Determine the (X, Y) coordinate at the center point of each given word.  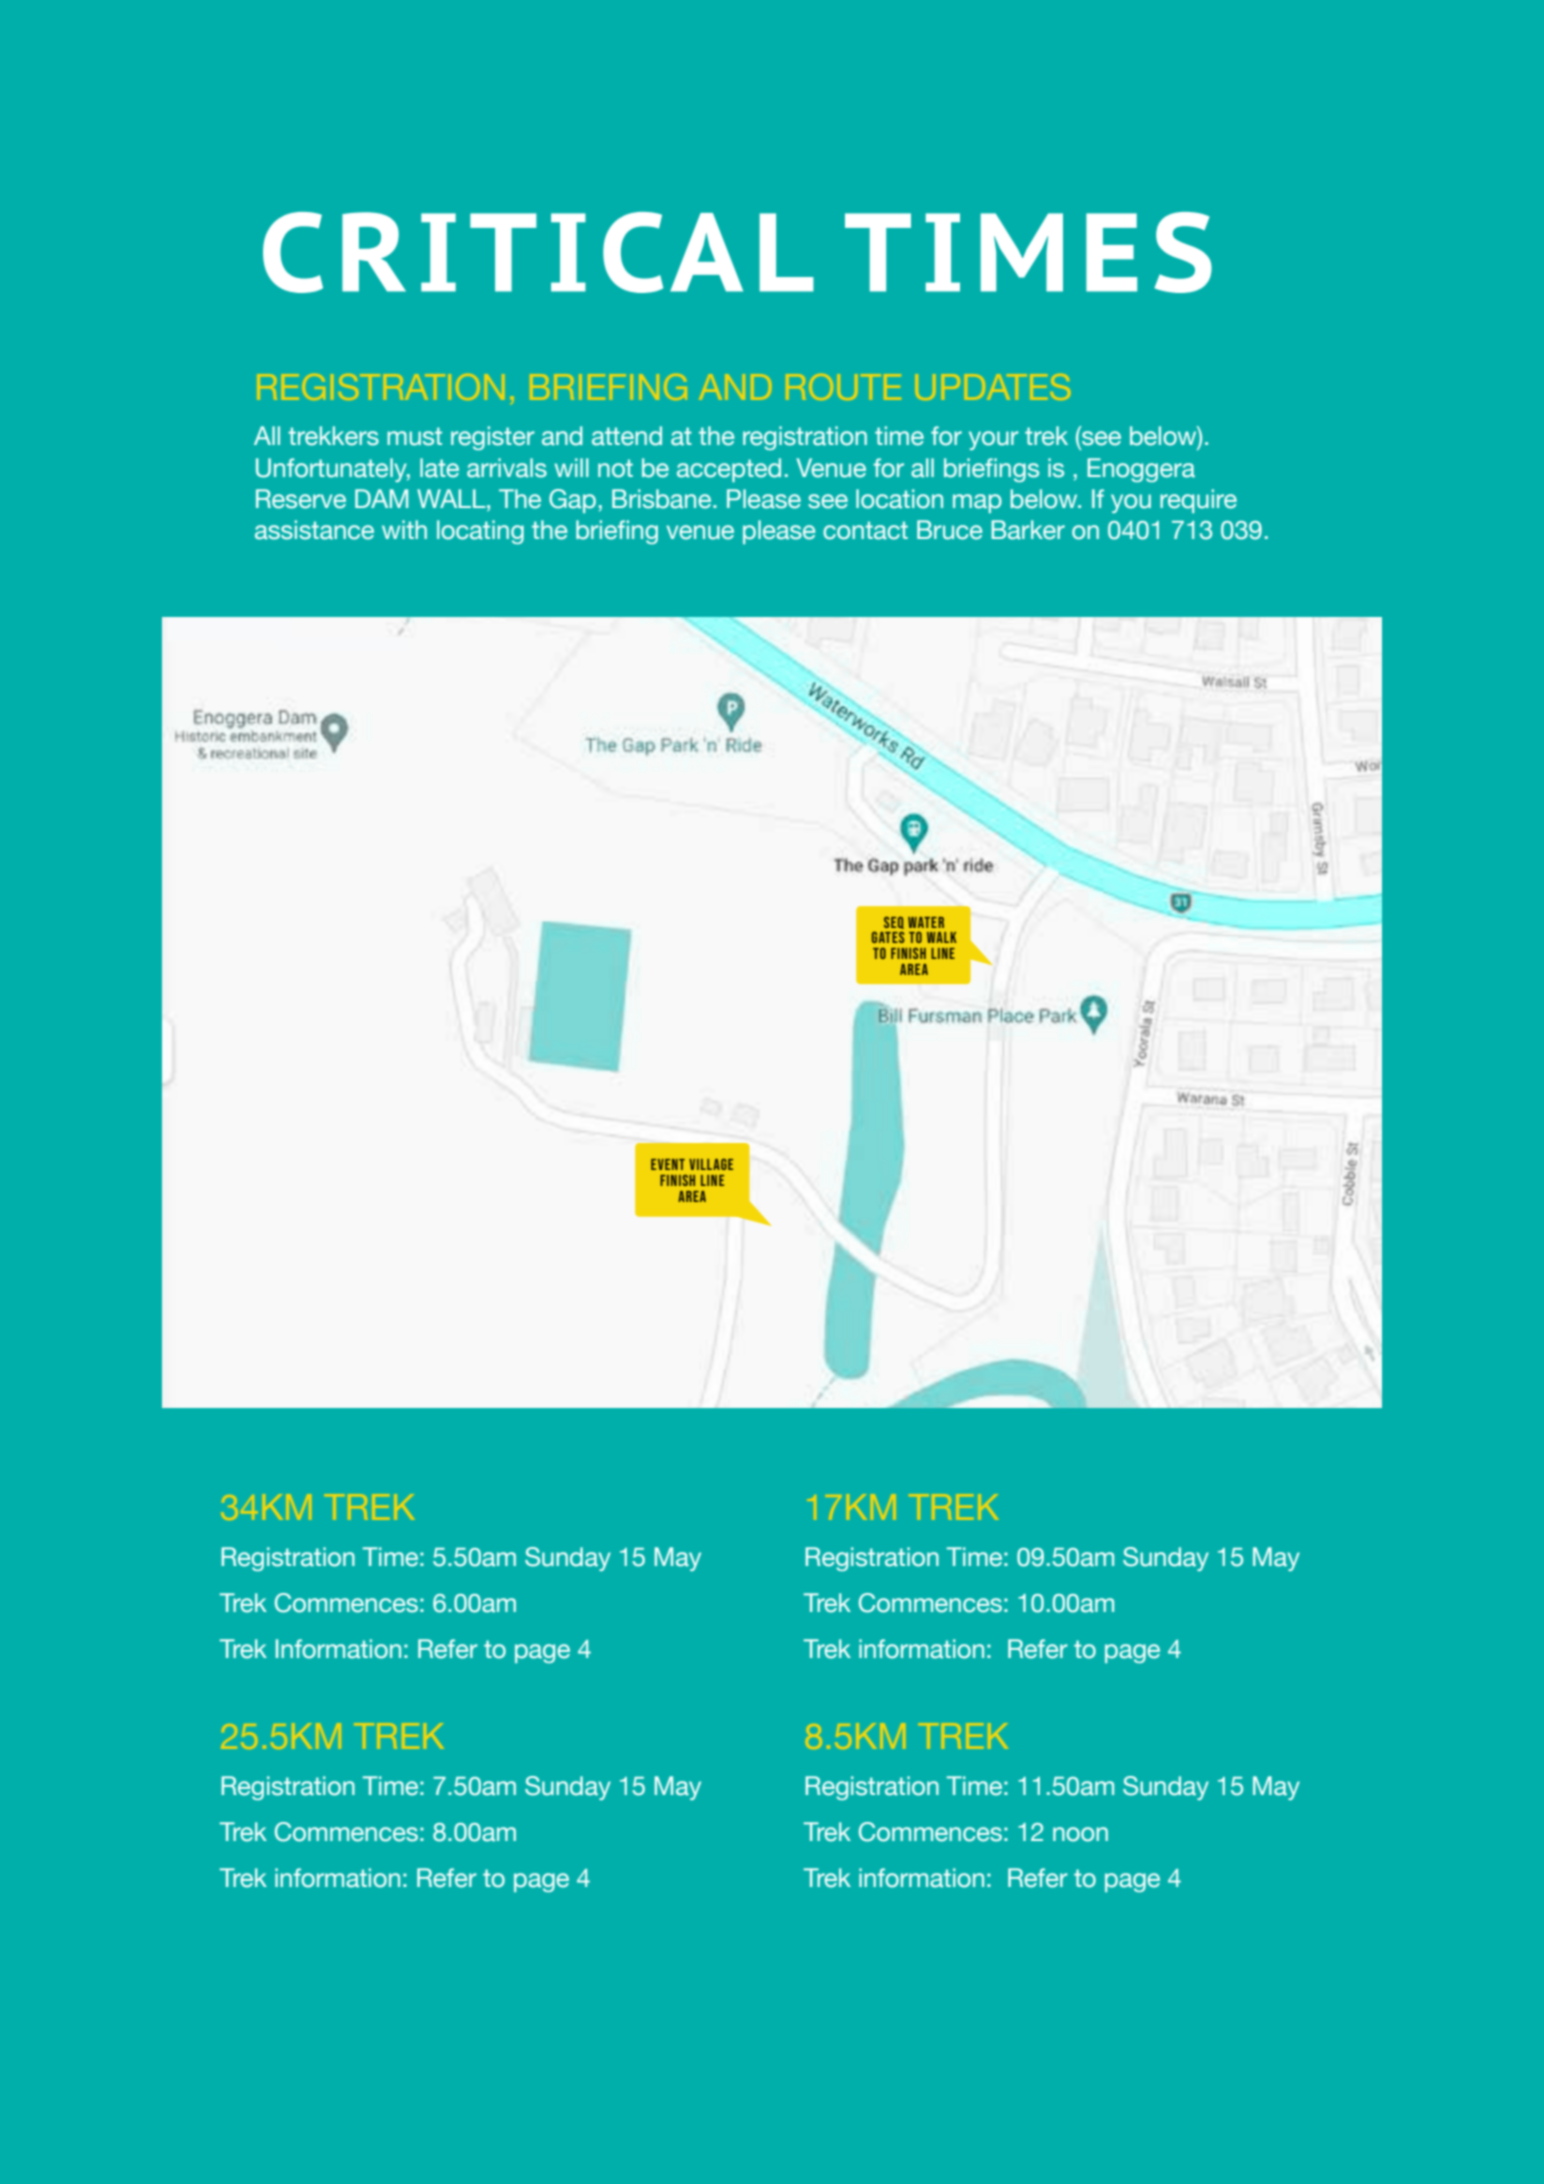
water (926, 922)
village (711, 1164)
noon (1080, 1834)
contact (865, 530)
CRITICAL (538, 252)
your (994, 440)
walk (942, 937)
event (668, 1164)
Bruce (949, 530)
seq (894, 923)
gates (888, 937)
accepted (729, 470)
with (404, 529)
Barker (1028, 530)
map (977, 503)
